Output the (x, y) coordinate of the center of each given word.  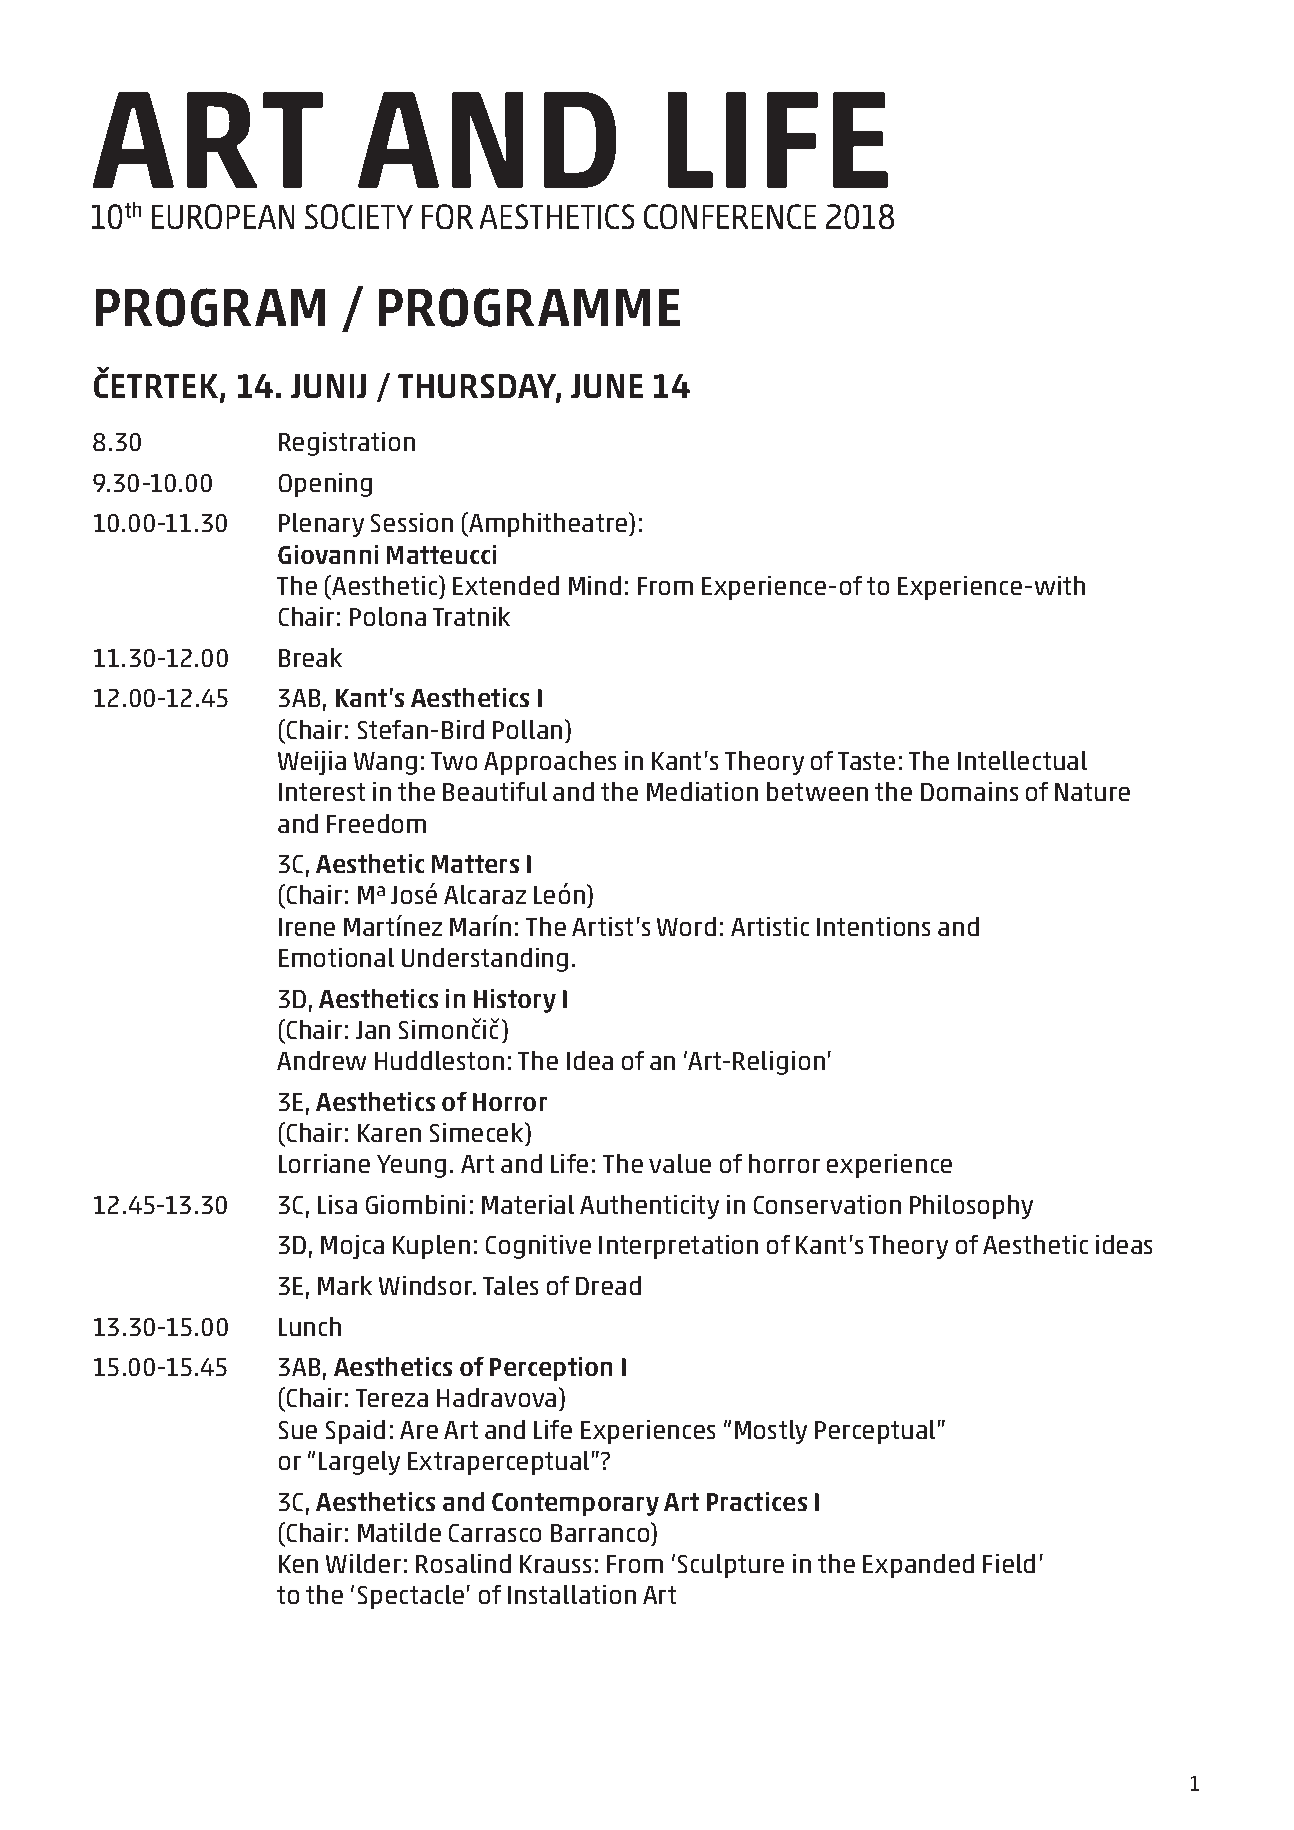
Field (1009, 1563)
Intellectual (1022, 760)
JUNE (607, 386)
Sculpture (731, 1566)
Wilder (363, 1563)
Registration (347, 444)
